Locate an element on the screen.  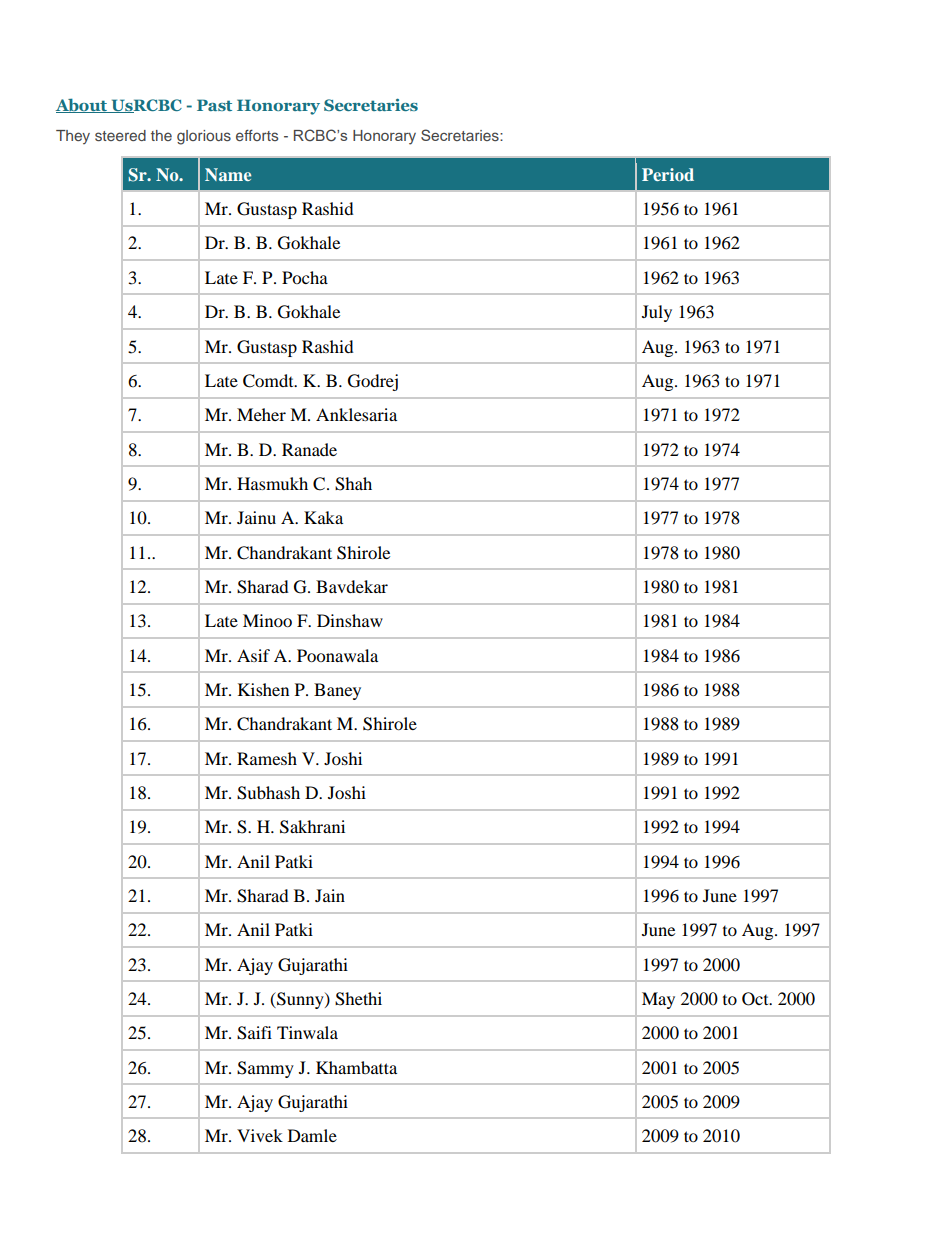
Sunny is located at coordinates (300, 1000).
